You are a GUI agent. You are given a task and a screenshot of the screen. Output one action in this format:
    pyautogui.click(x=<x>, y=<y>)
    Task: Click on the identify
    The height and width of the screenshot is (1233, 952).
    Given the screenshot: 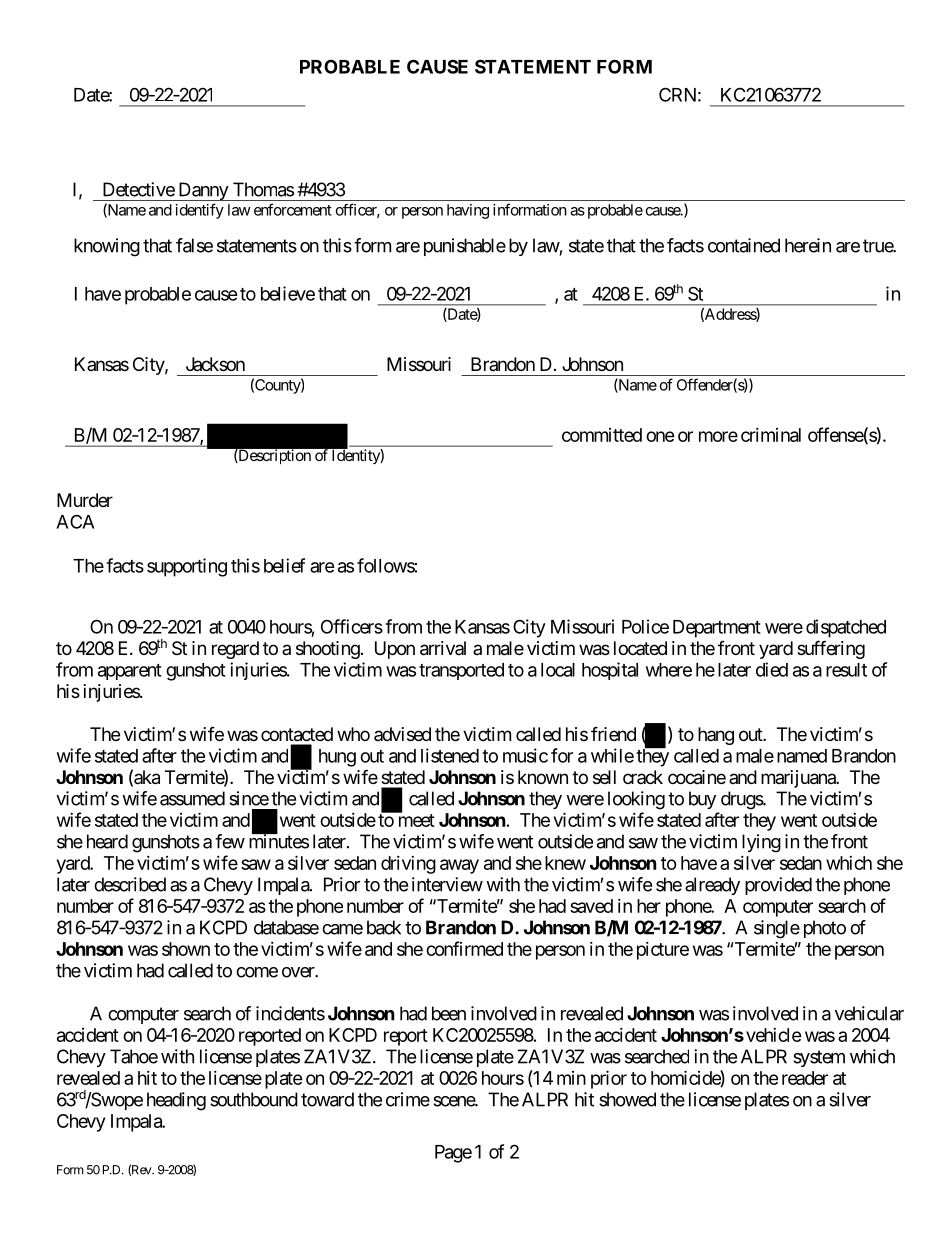 What is the action you would take?
    pyautogui.click(x=200, y=211)
